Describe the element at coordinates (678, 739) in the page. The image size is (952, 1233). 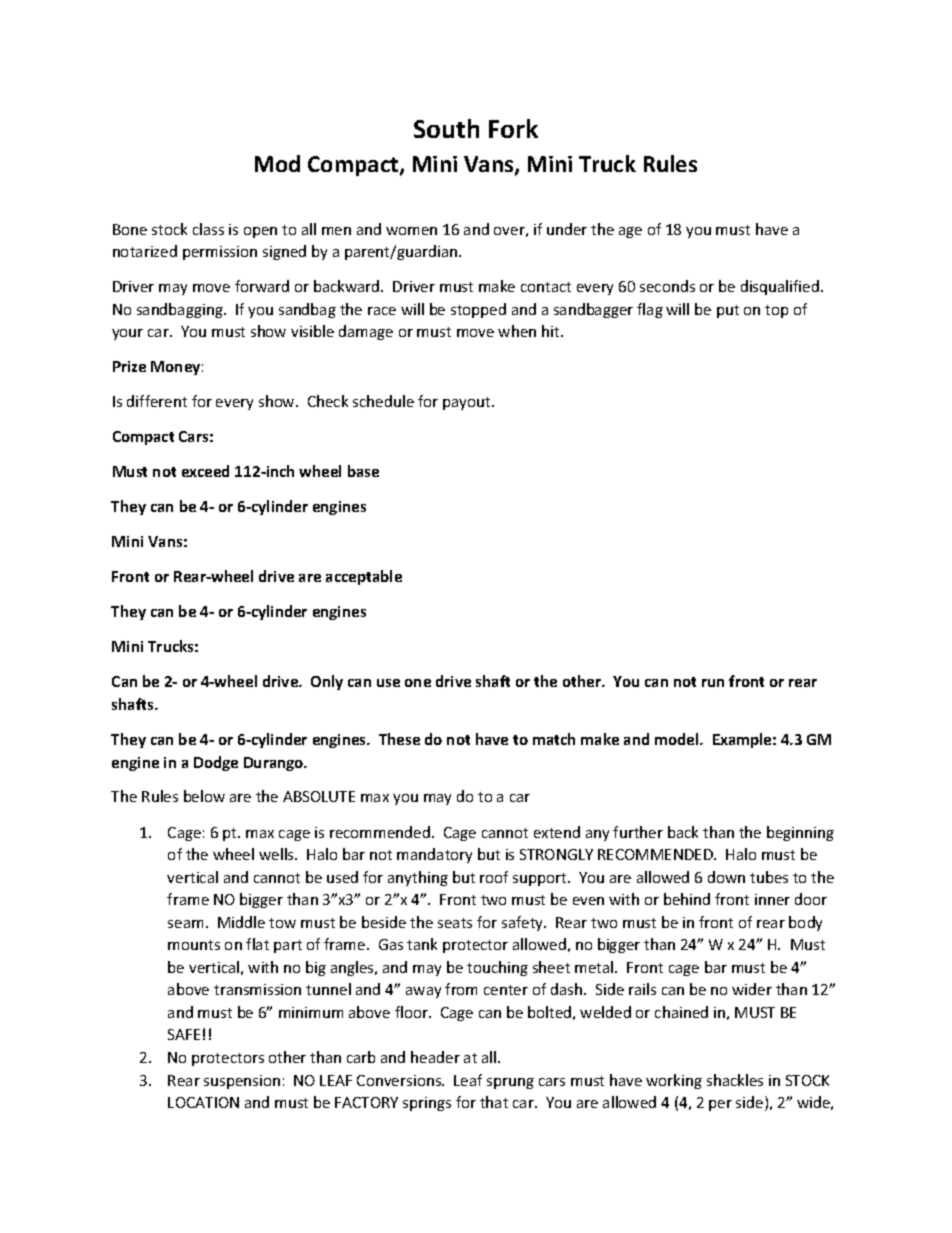
I see `model` at that location.
